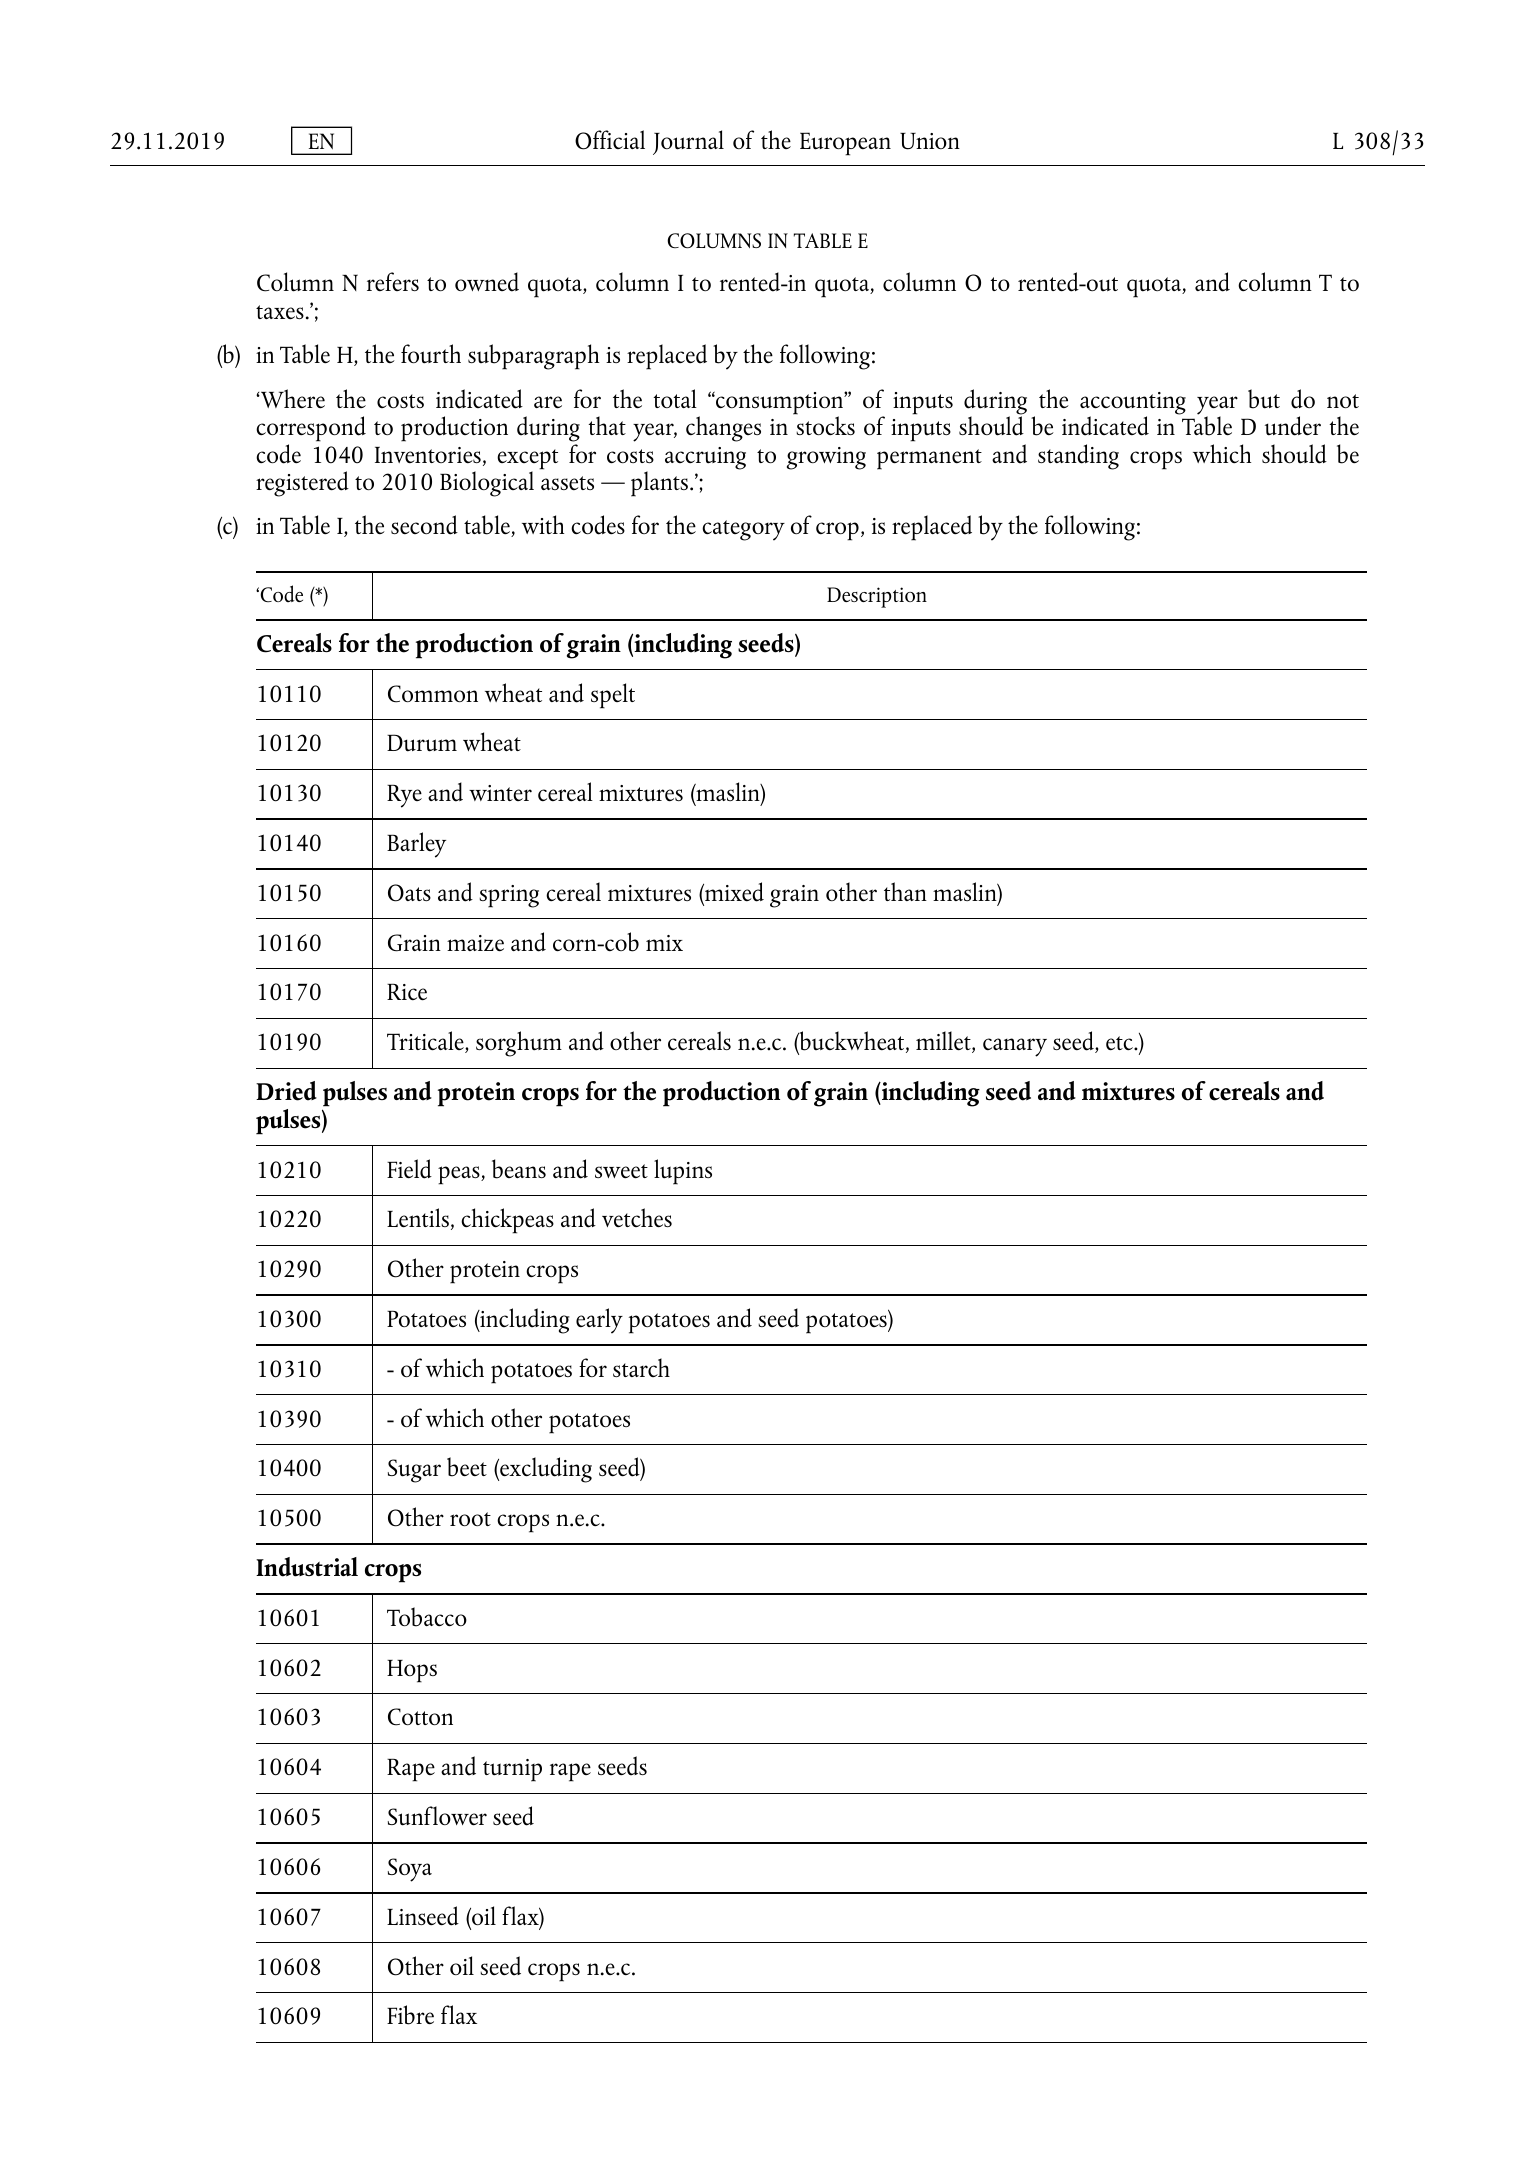  Describe the element at coordinates (733, 893) in the screenshot. I see `mixed` at that location.
